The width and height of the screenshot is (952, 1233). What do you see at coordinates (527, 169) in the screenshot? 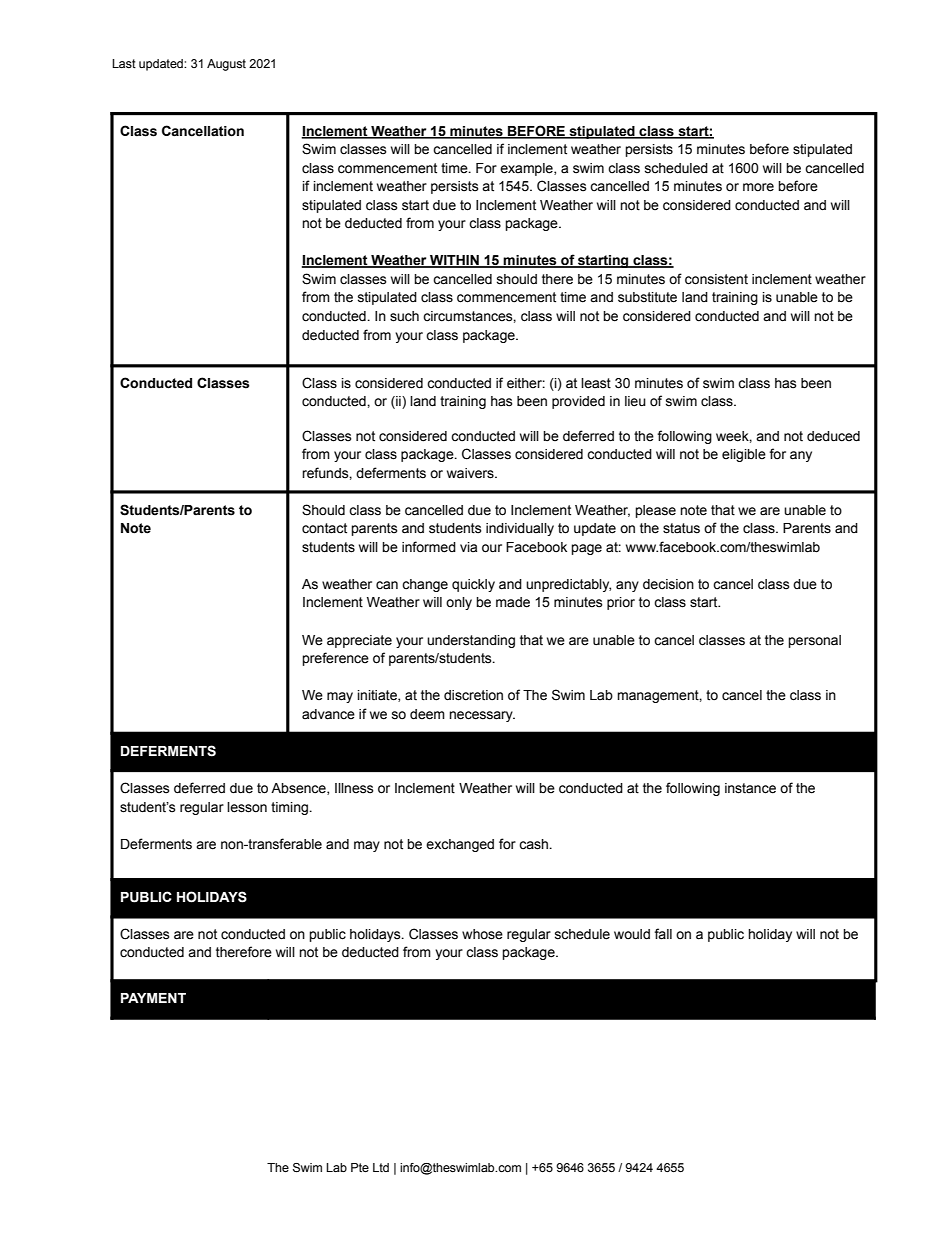
I see `example` at bounding box center [527, 169].
